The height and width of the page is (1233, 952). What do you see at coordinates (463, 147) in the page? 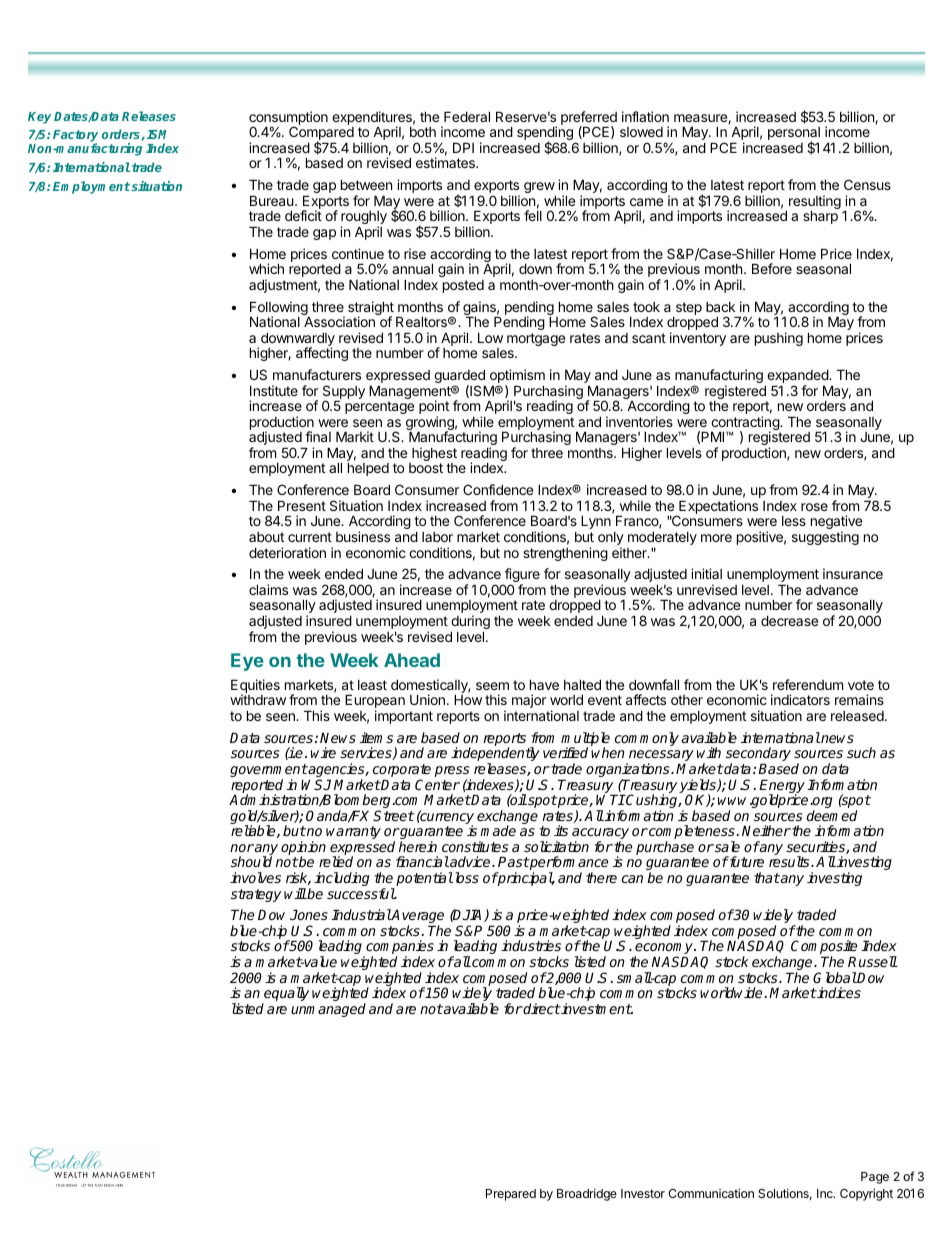
I see `DPI` at bounding box center [463, 147].
